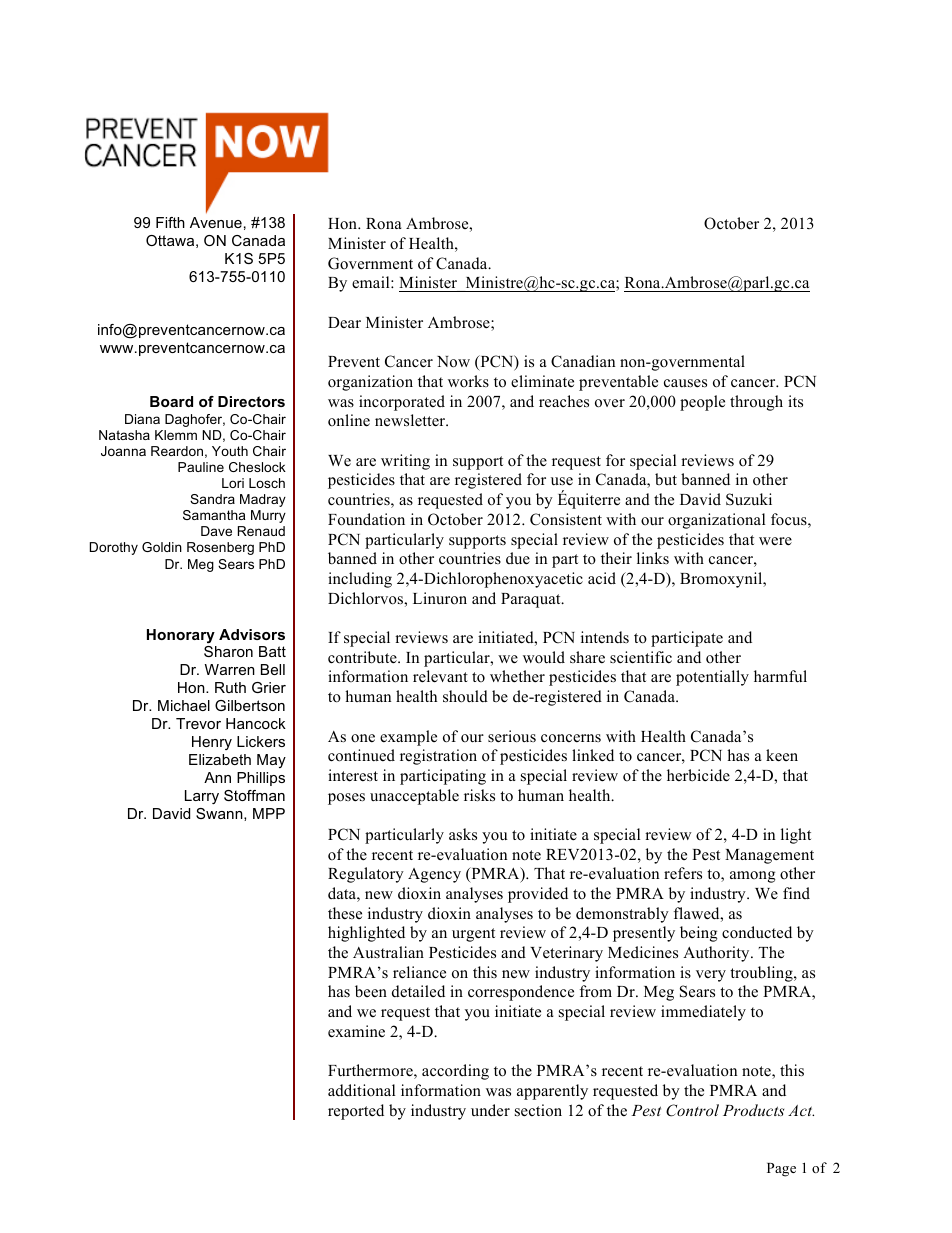 Image resolution: width=952 pixels, height=1233 pixels. What do you see at coordinates (775, 541) in the image?
I see `were` at bounding box center [775, 541].
